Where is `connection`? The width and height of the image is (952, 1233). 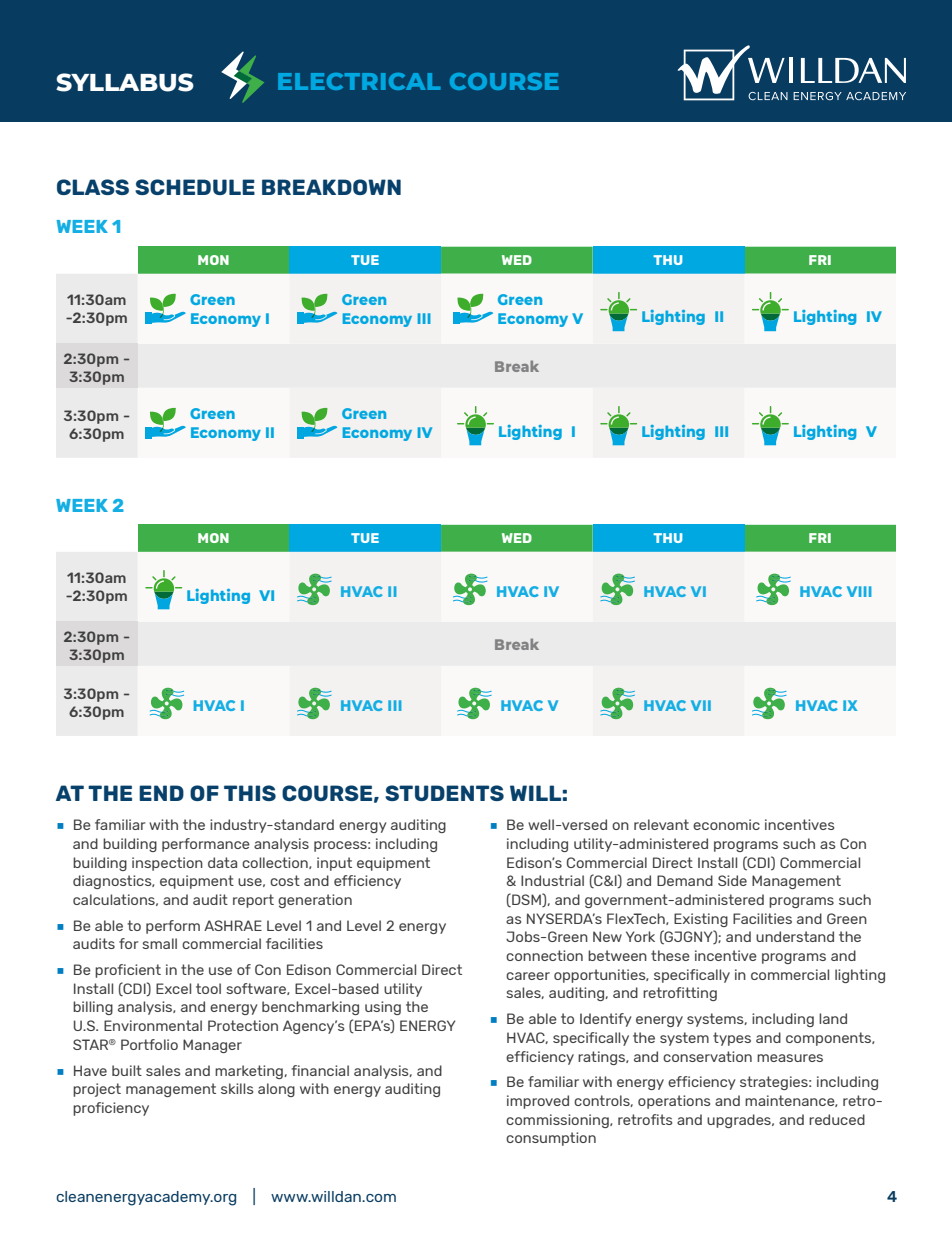 connection is located at coordinates (544, 955).
